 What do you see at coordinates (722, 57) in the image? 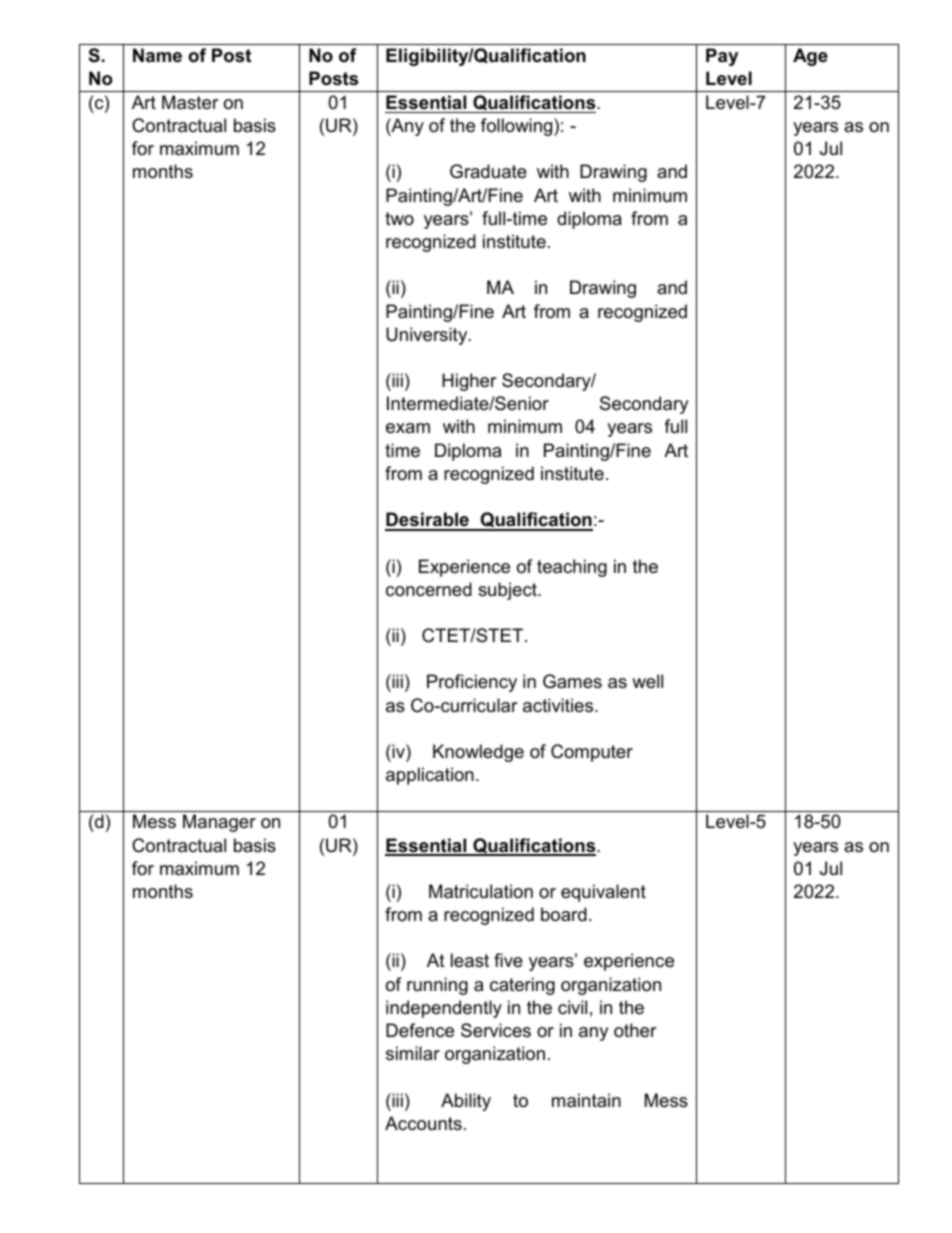
I see `Pay` at bounding box center [722, 57].
